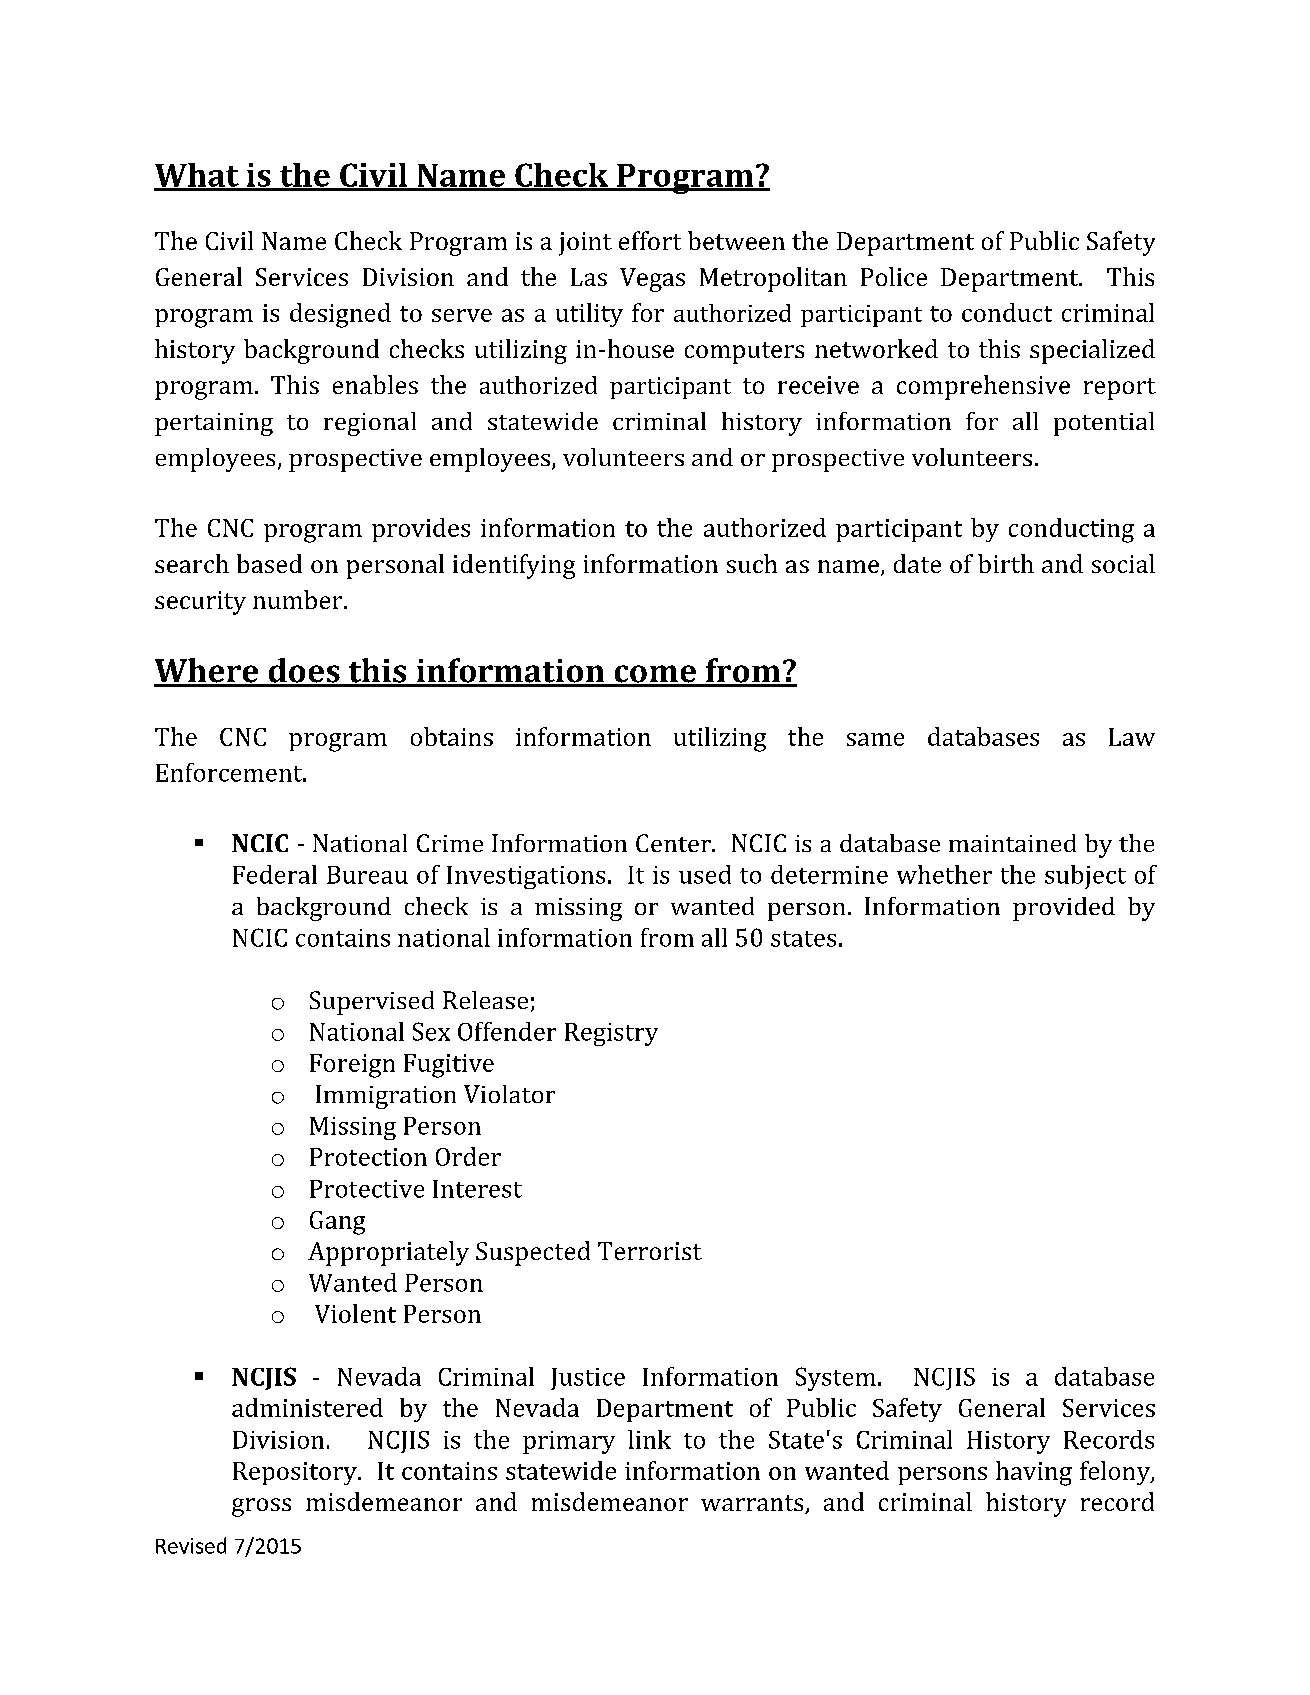 This screenshot has height=1695, width=1310. I want to click on provided, so click(1064, 909).
